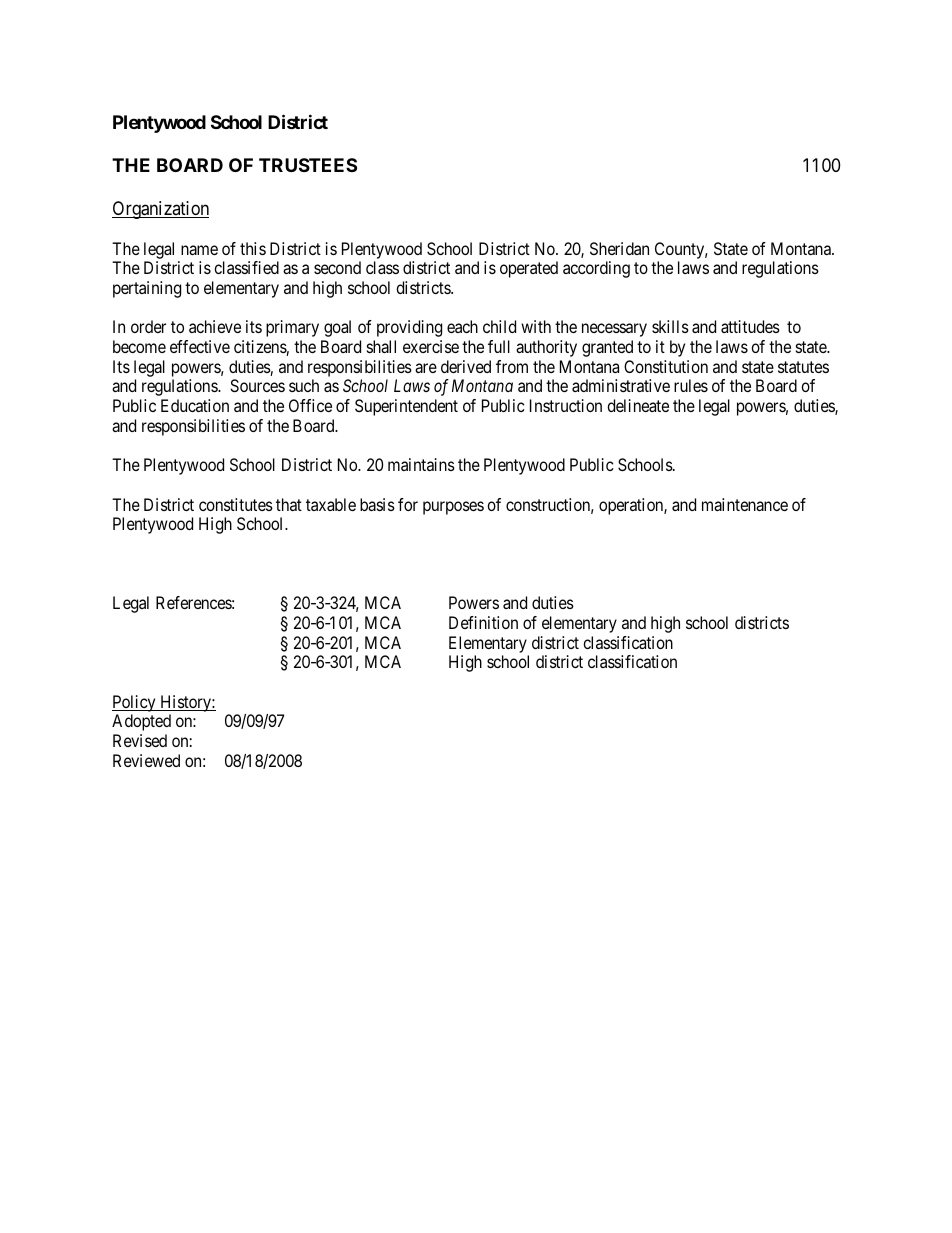 This screenshot has width=952, height=1233. What do you see at coordinates (140, 740) in the screenshot?
I see `Revised` at bounding box center [140, 740].
